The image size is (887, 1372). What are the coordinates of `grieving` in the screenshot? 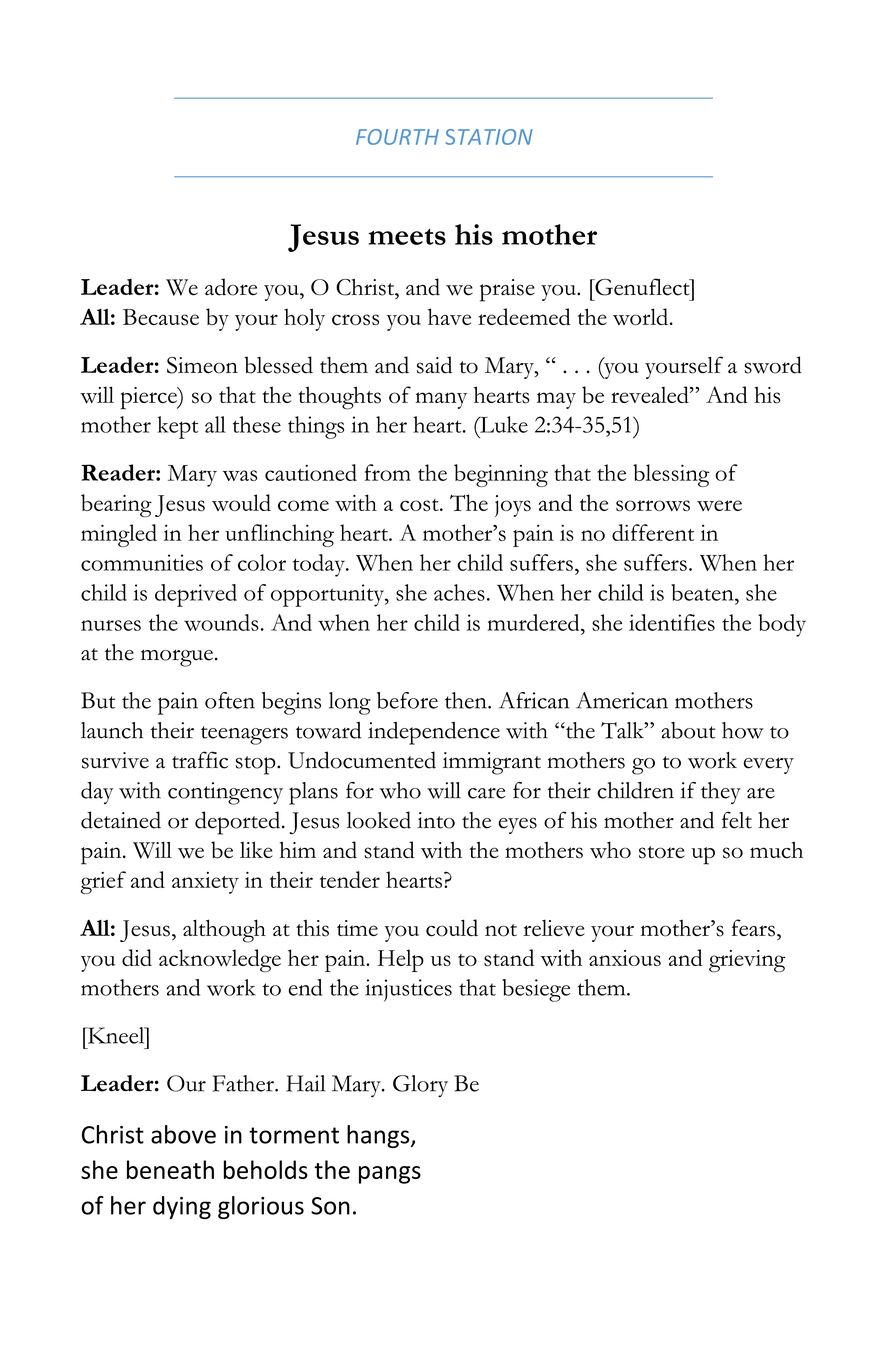 It's located at (747, 961).
